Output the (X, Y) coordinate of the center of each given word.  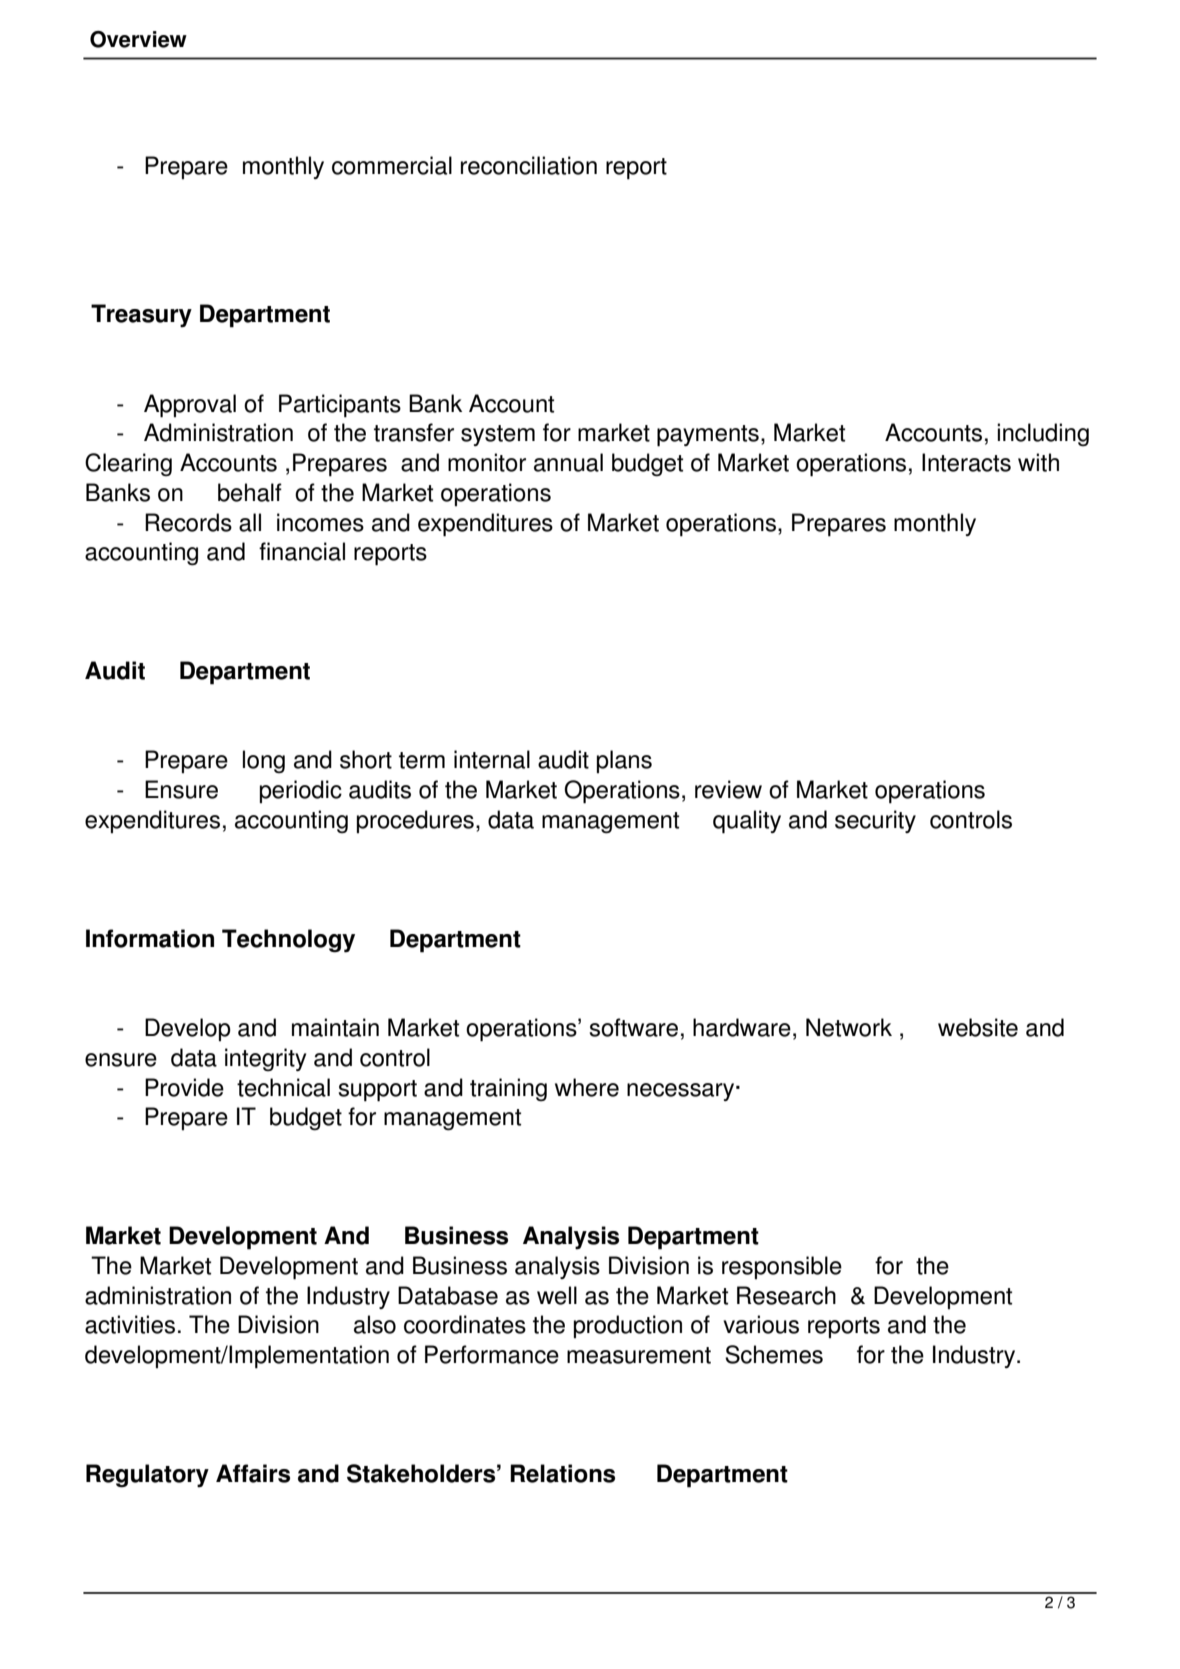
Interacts (966, 462)
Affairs (253, 1473)
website (978, 1027)
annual (568, 462)
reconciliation (529, 165)
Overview (138, 39)
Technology (288, 941)
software (633, 1027)
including (1043, 434)
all (250, 522)
